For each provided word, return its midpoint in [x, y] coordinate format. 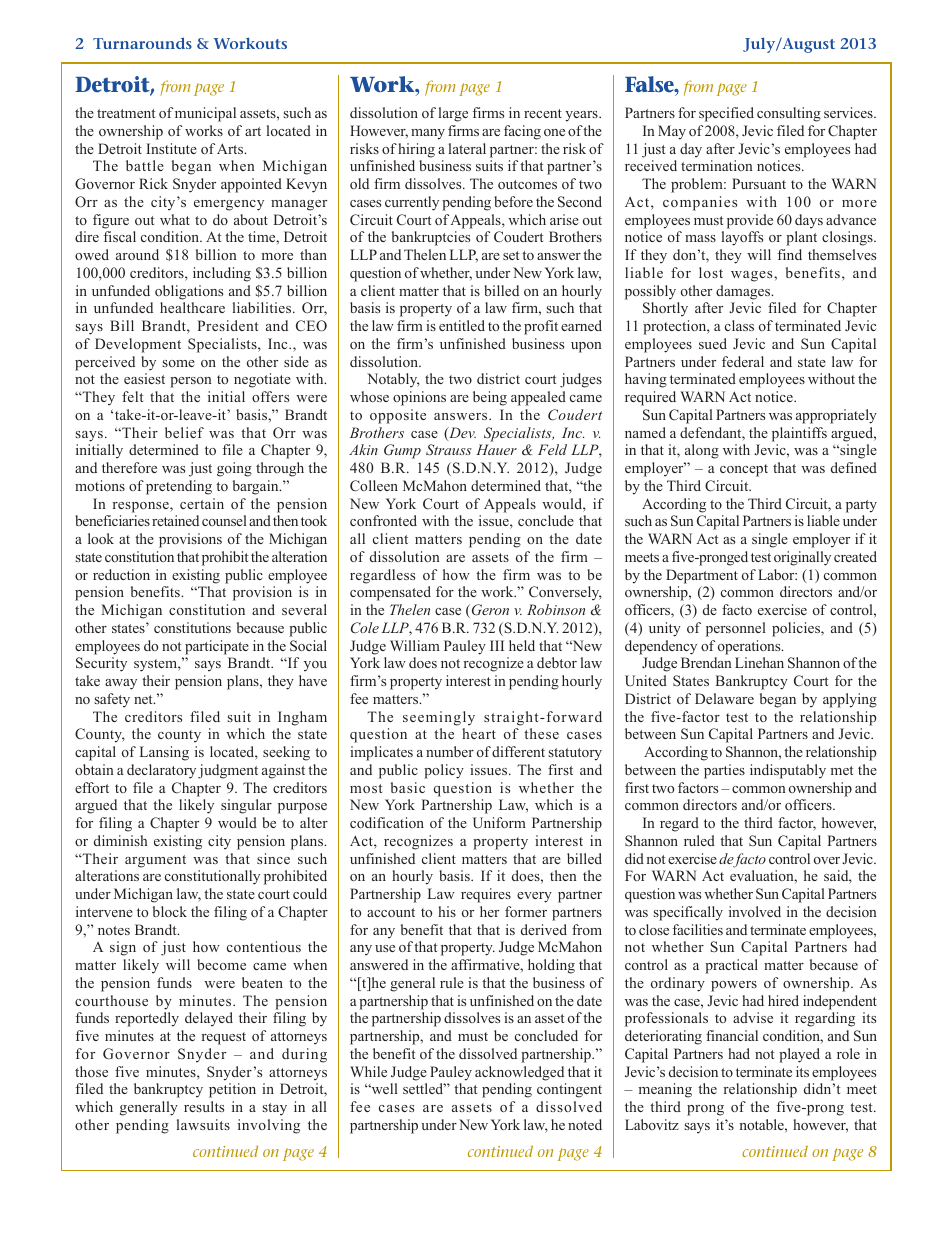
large [453, 114]
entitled [462, 325]
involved [755, 911]
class [739, 325]
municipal [205, 114]
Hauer [496, 449]
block [170, 911]
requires [486, 895]
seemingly [439, 718]
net [144, 699]
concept [744, 470]
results [204, 1106]
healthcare [192, 307]
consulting [789, 114]
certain [202, 503]
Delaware [724, 698]
